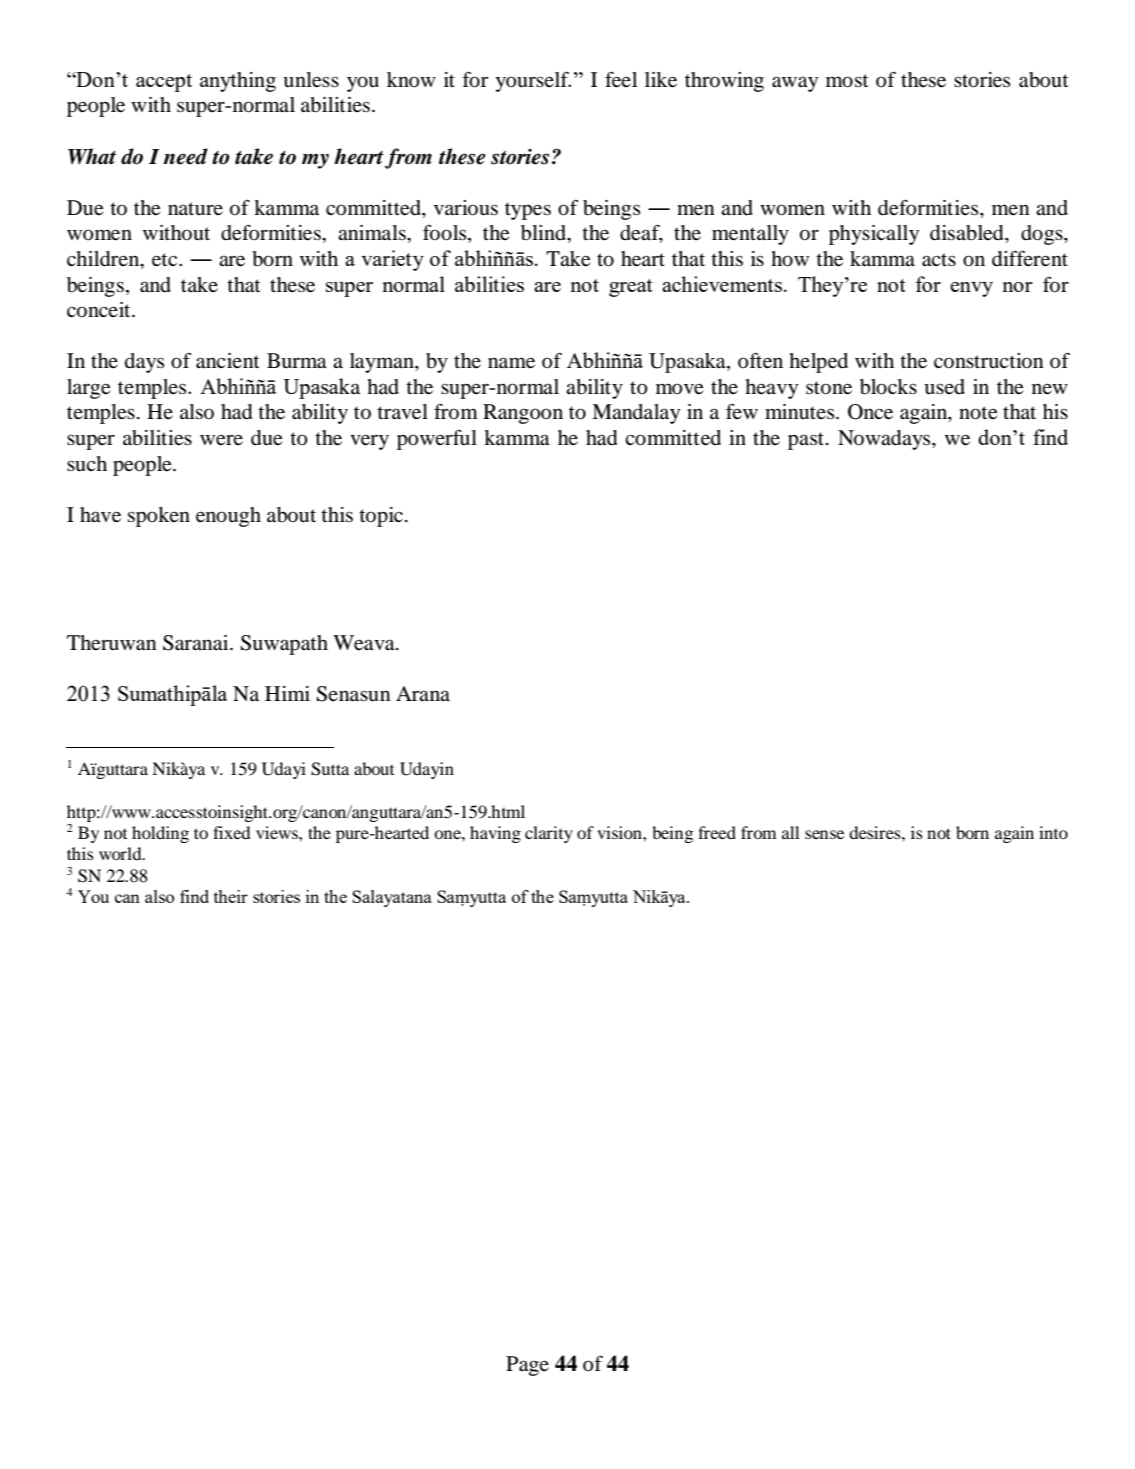 The height and width of the document is (1469, 1135). What do you see at coordinates (978, 413) in the document?
I see `note` at bounding box center [978, 413].
